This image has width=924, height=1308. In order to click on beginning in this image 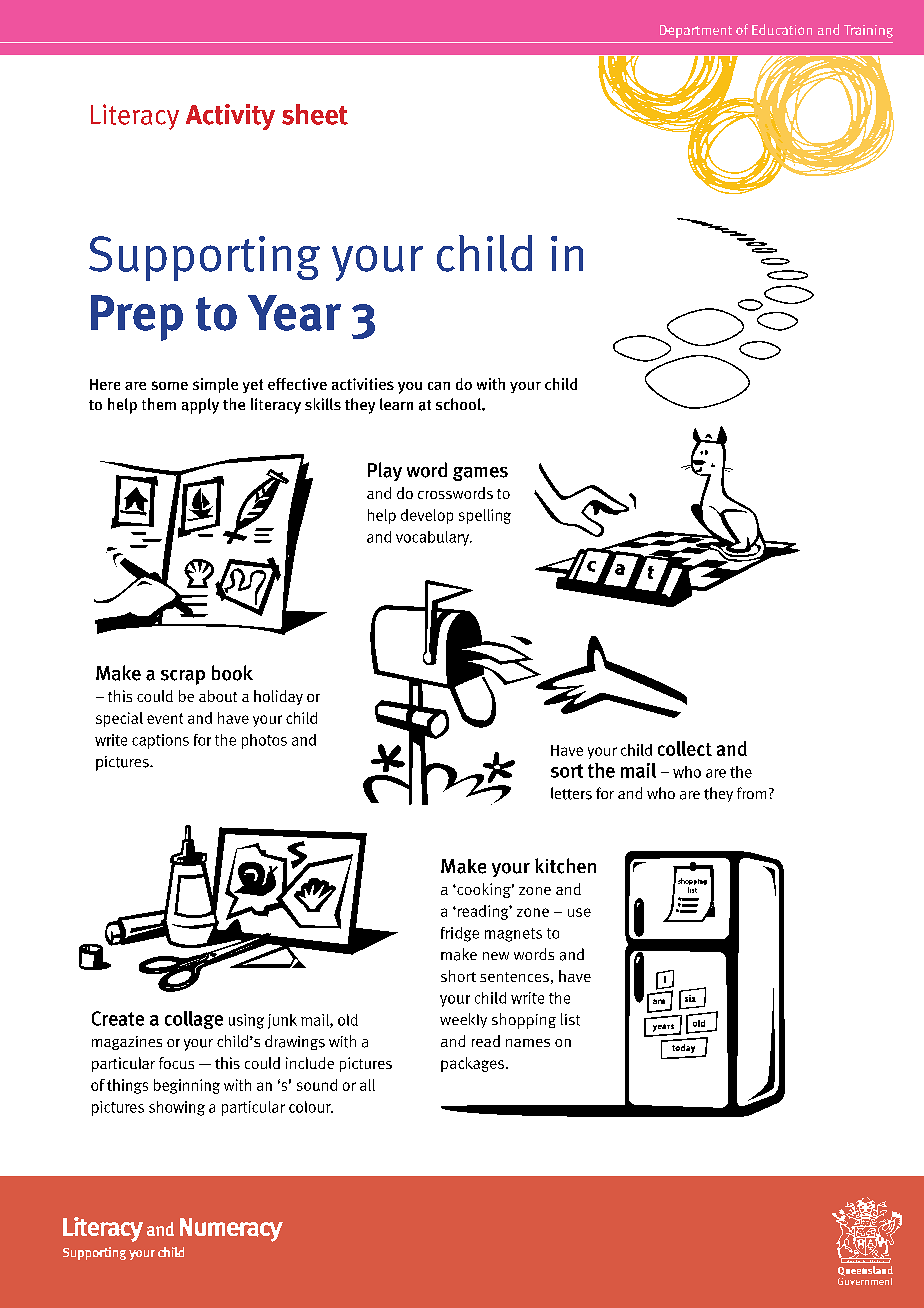, I will do `click(187, 1086)`.
